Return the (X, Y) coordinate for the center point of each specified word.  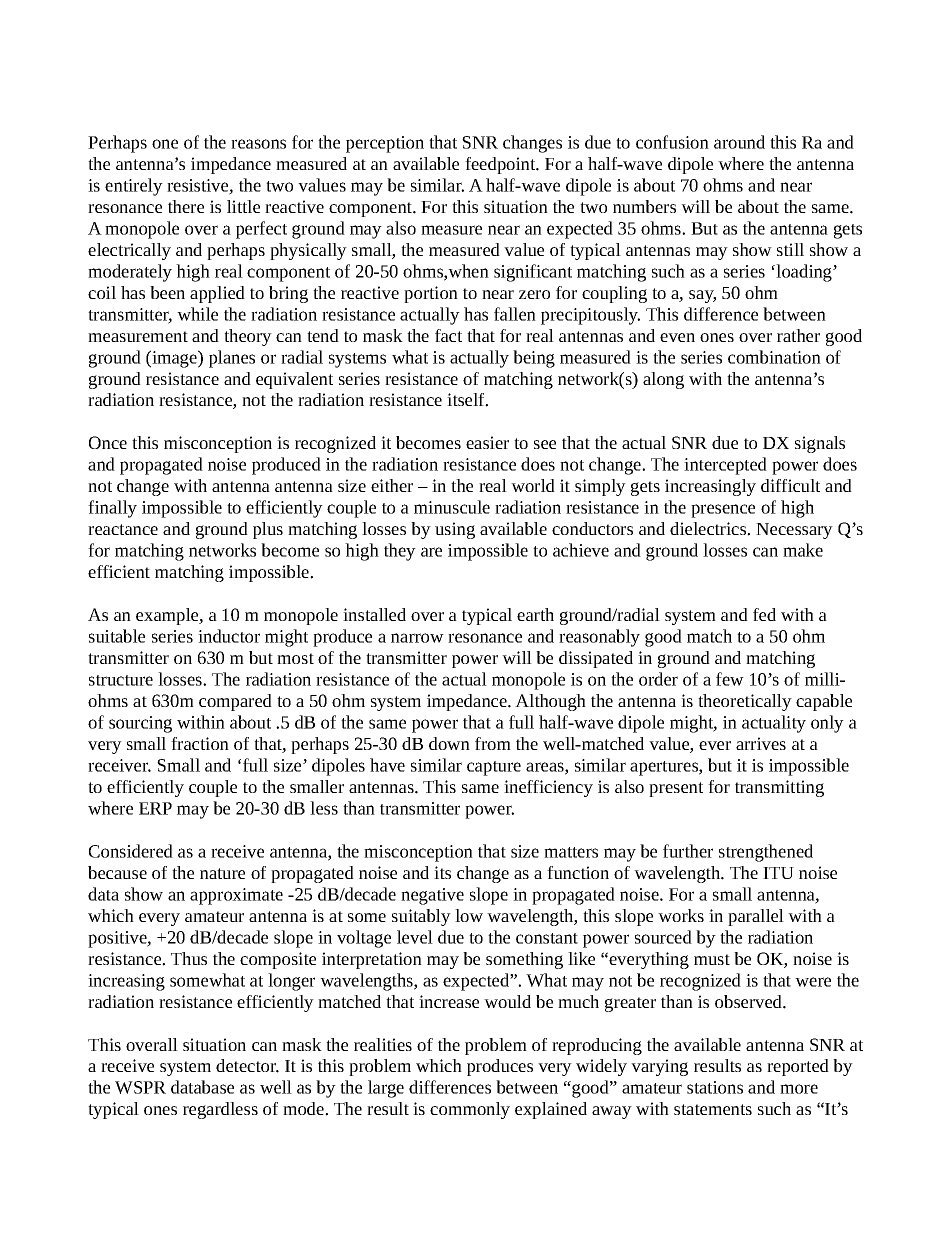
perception (385, 144)
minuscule (452, 507)
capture (494, 768)
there (186, 206)
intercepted (725, 466)
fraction (200, 743)
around (739, 142)
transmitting (779, 788)
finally (112, 509)
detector (247, 1066)
